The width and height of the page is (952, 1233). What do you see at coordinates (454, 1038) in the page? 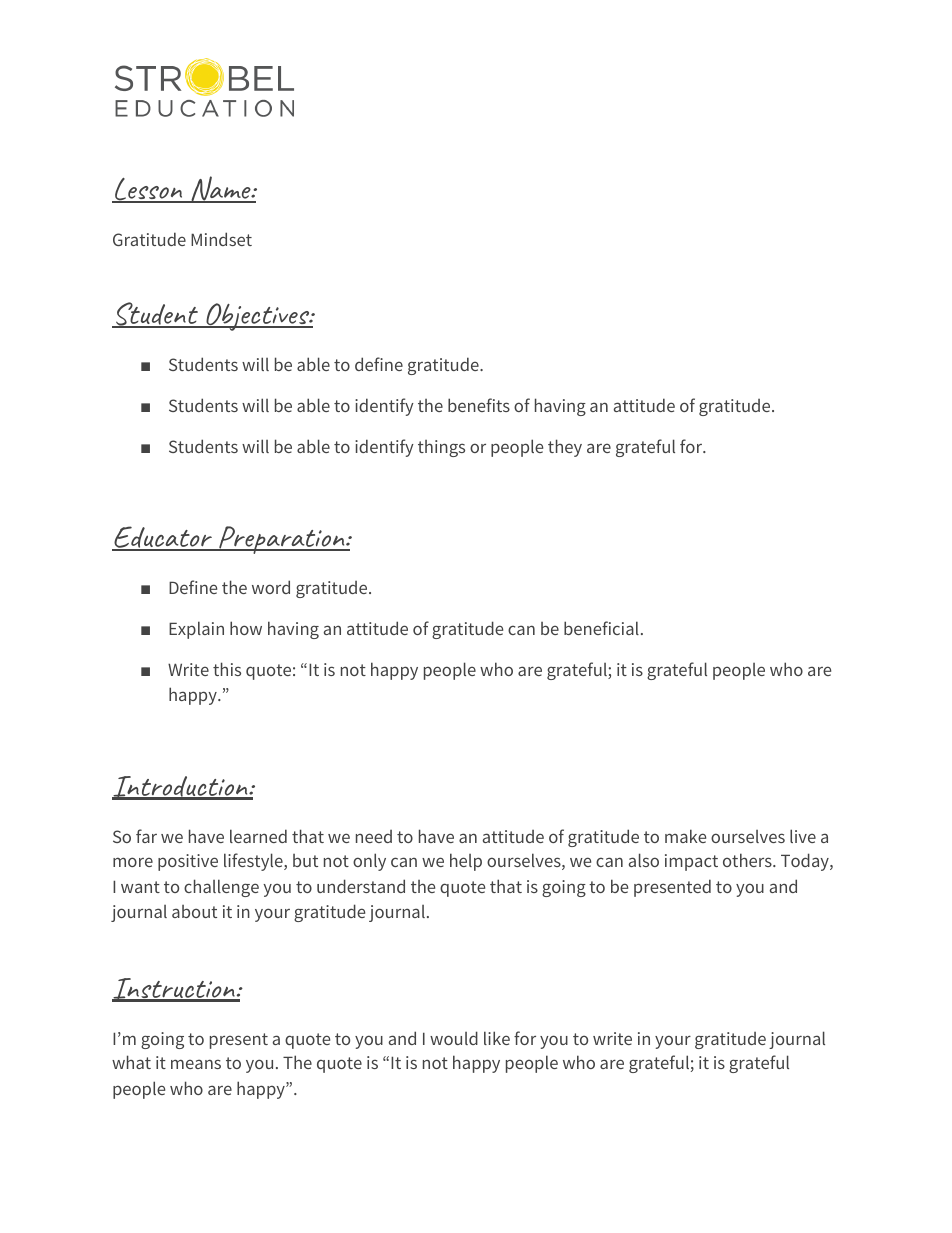
I see `would` at bounding box center [454, 1038].
